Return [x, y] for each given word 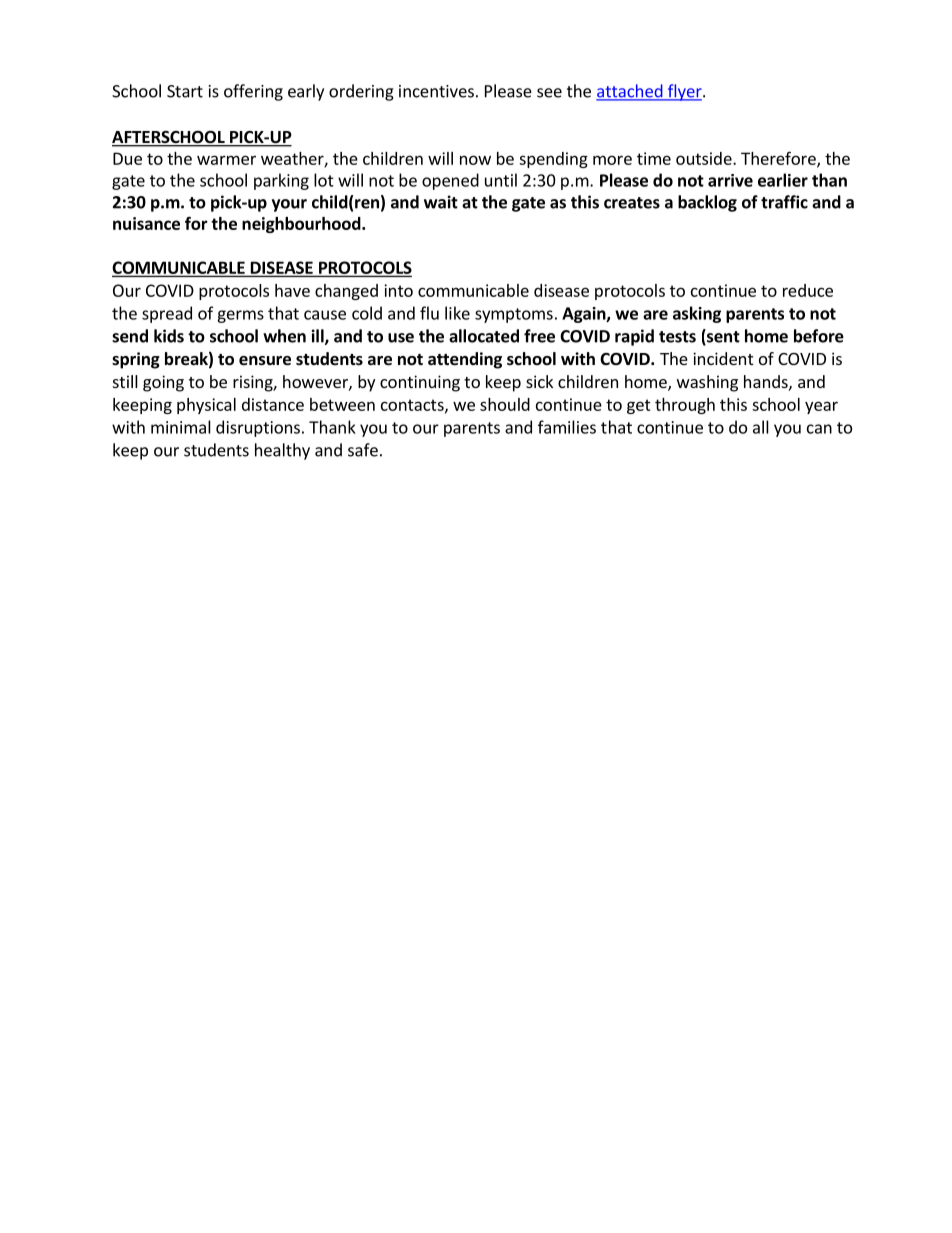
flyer [684, 92]
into [398, 290]
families [567, 427]
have [292, 290]
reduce [808, 290]
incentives [436, 91]
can [819, 429]
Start [185, 91]
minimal [181, 427]
